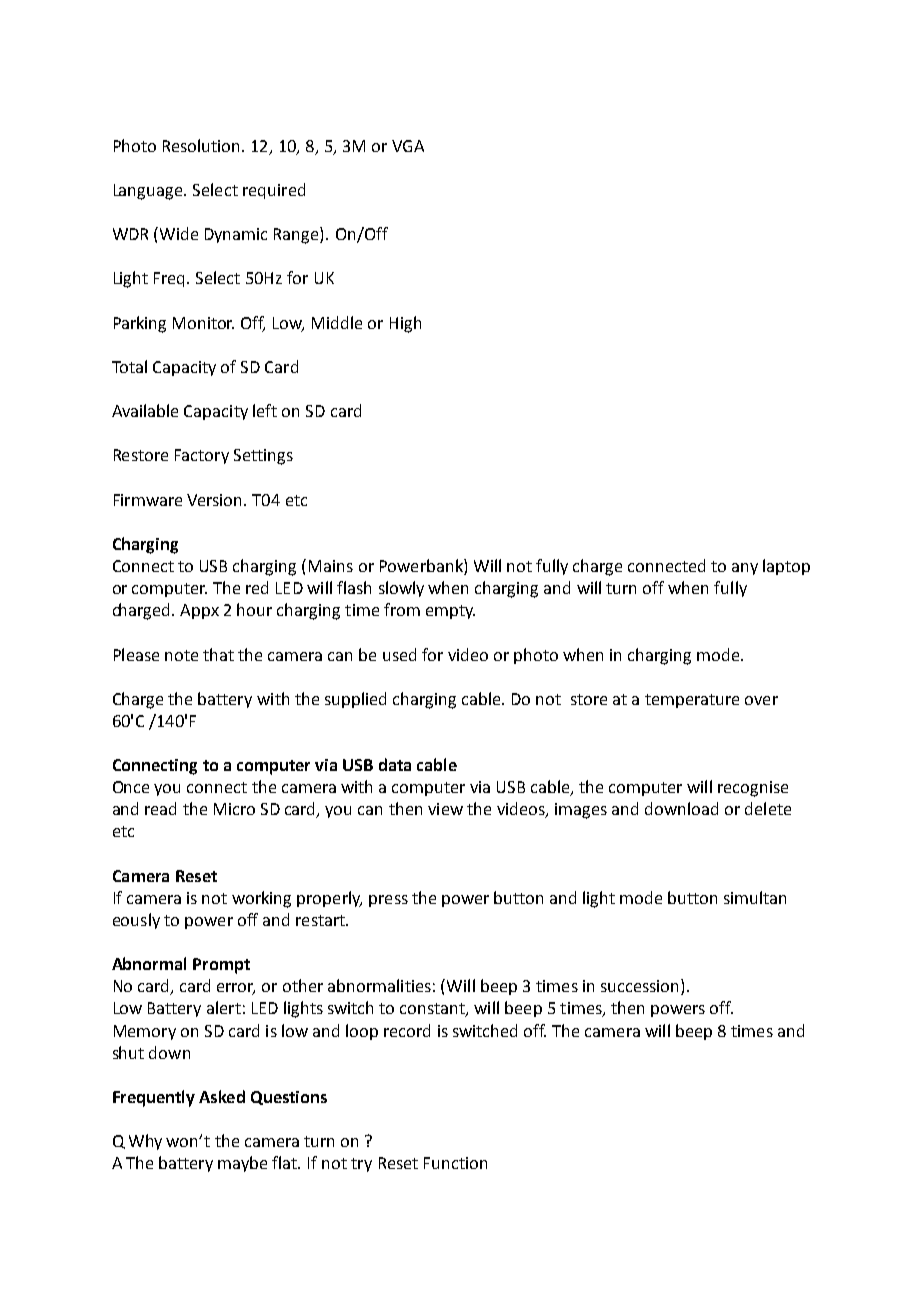  What do you see at coordinates (692, 701) in the page?
I see `temperature` at bounding box center [692, 701].
